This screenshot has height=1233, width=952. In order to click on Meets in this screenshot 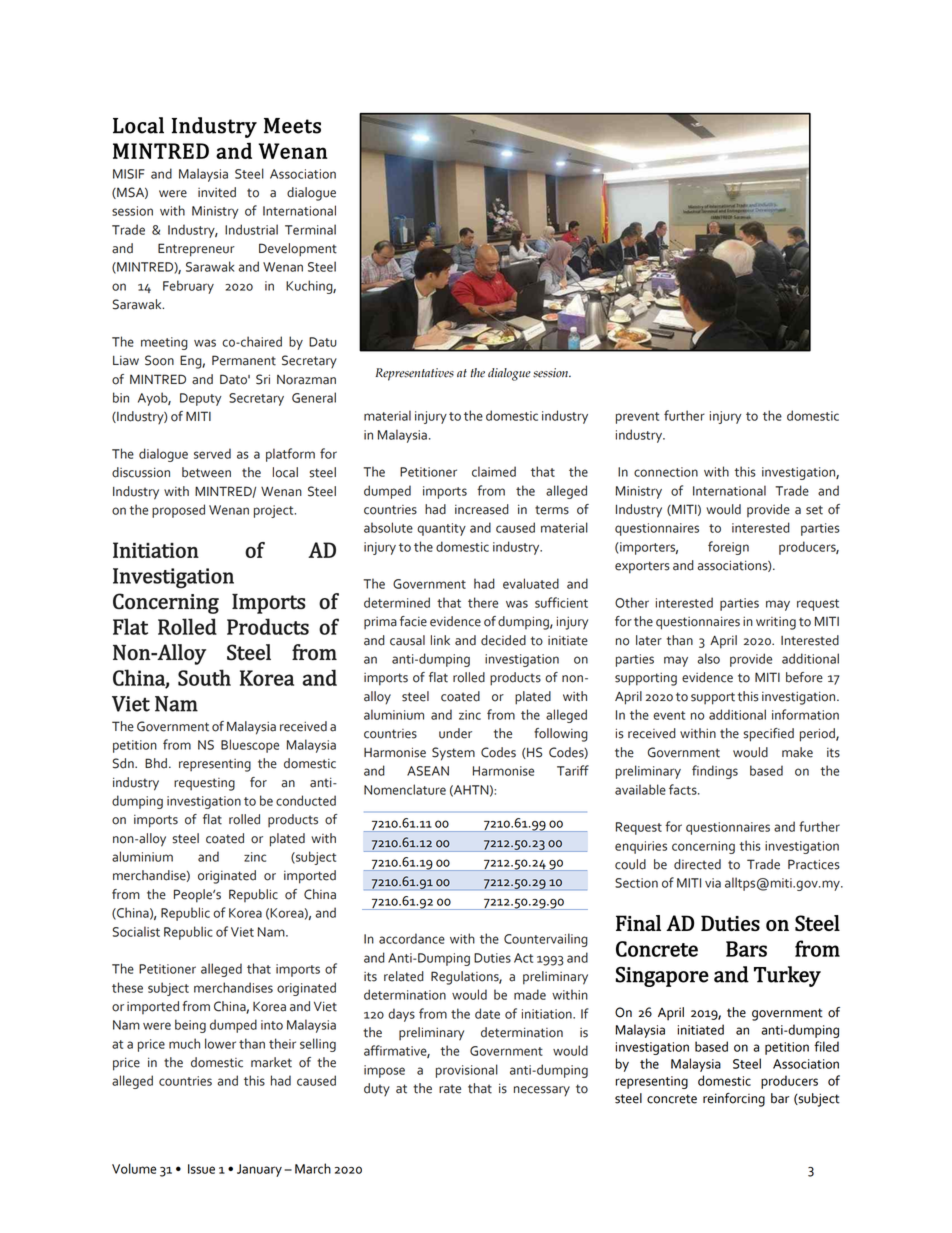, I will do `click(292, 126)`.
